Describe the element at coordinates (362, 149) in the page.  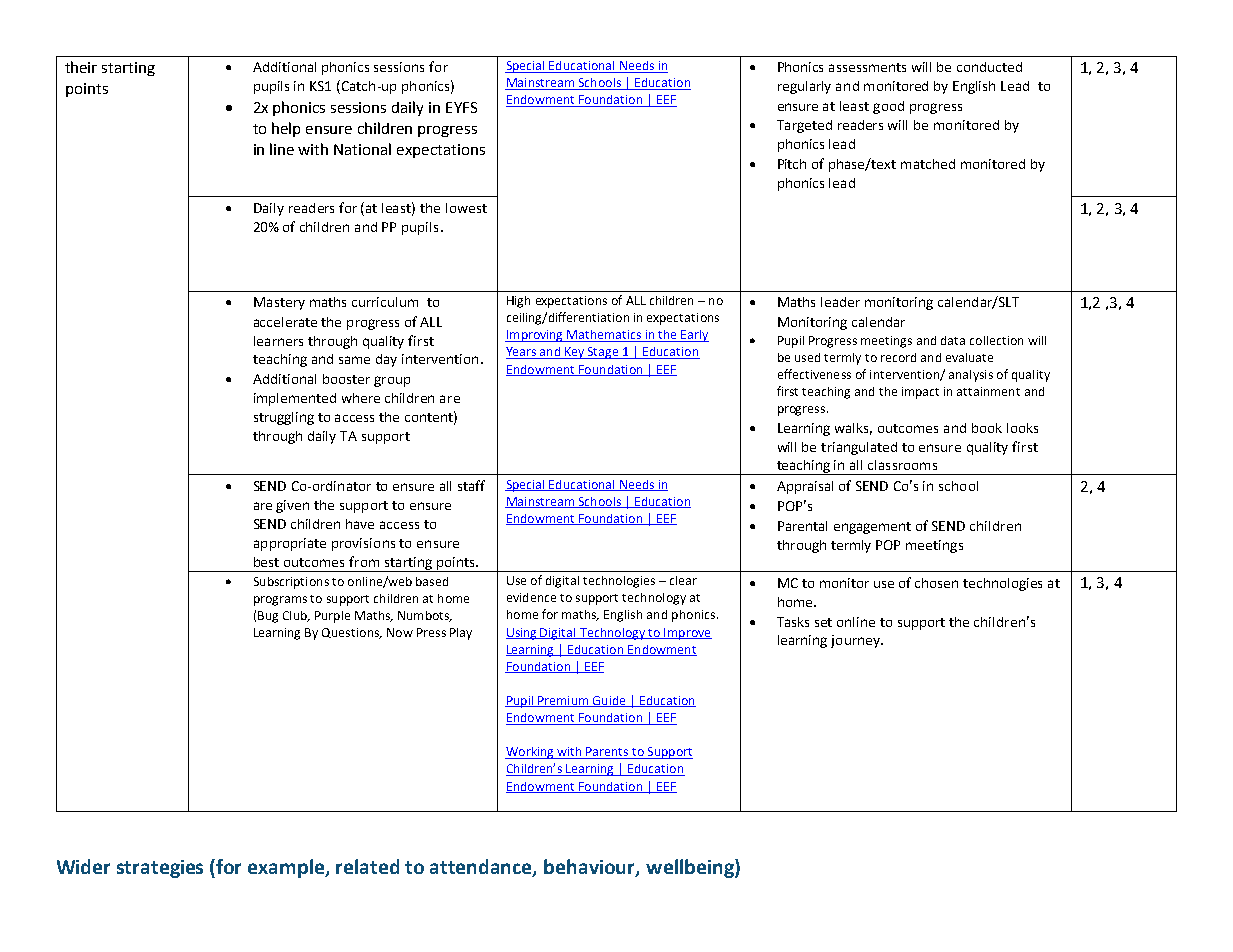
I see `National` at that location.
